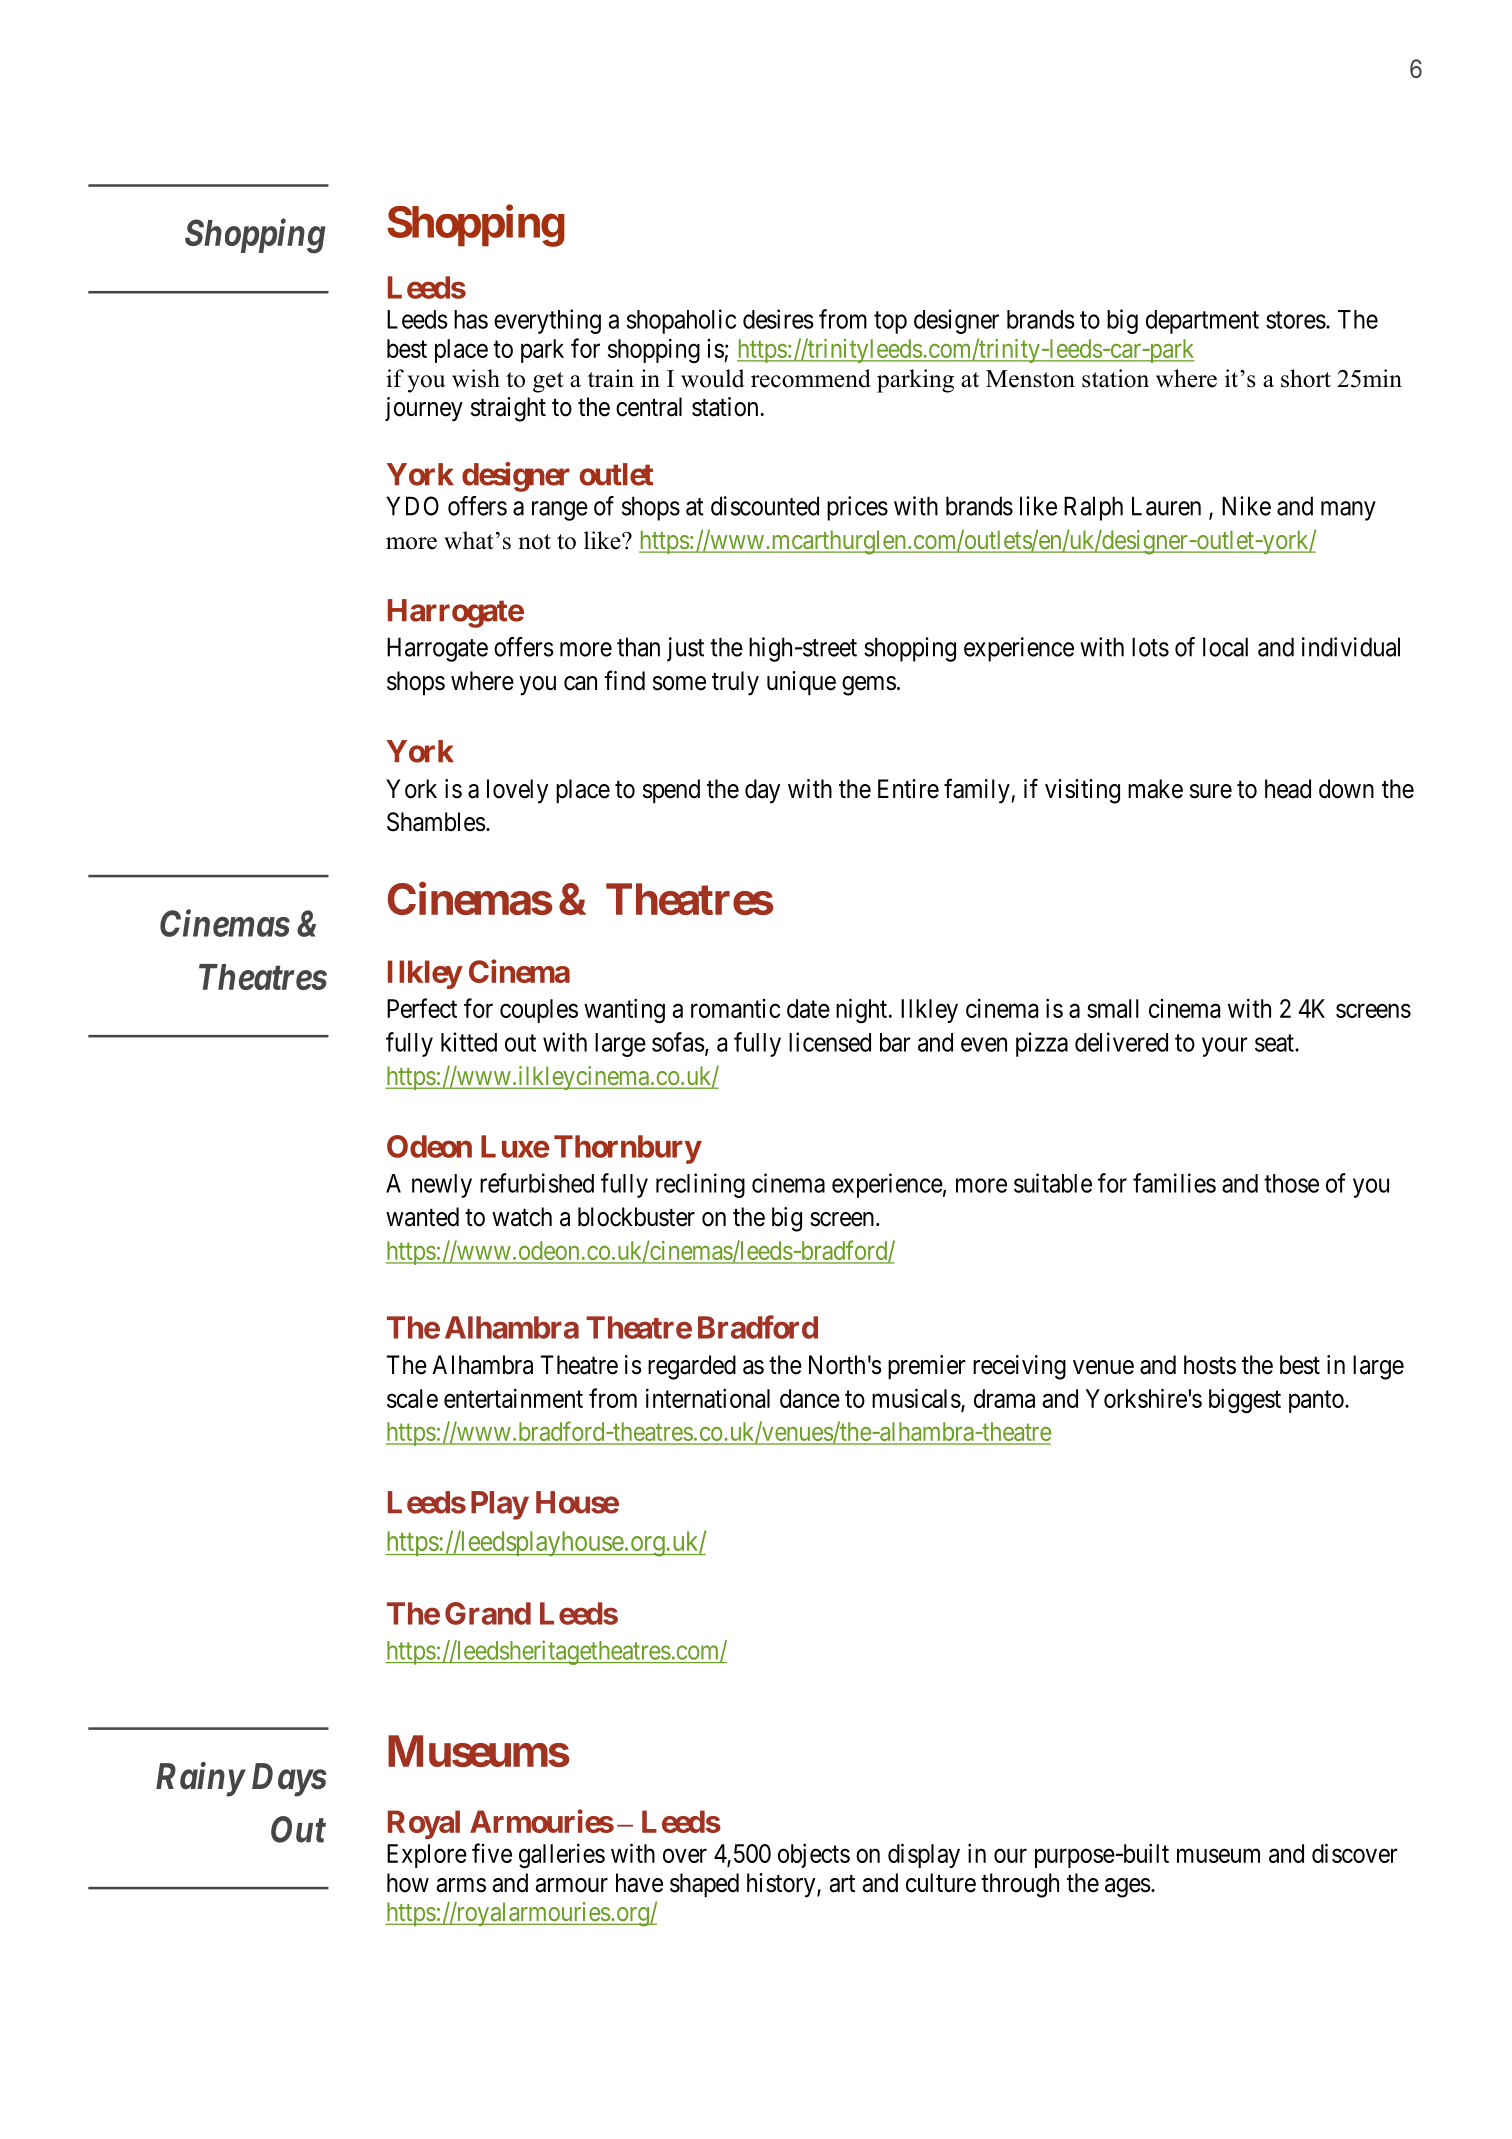 Image resolution: width=1512 pixels, height=2139 pixels. What do you see at coordinates (476, 378) in the screenshot?
I see `wish` at bounding box center [476, 378].
